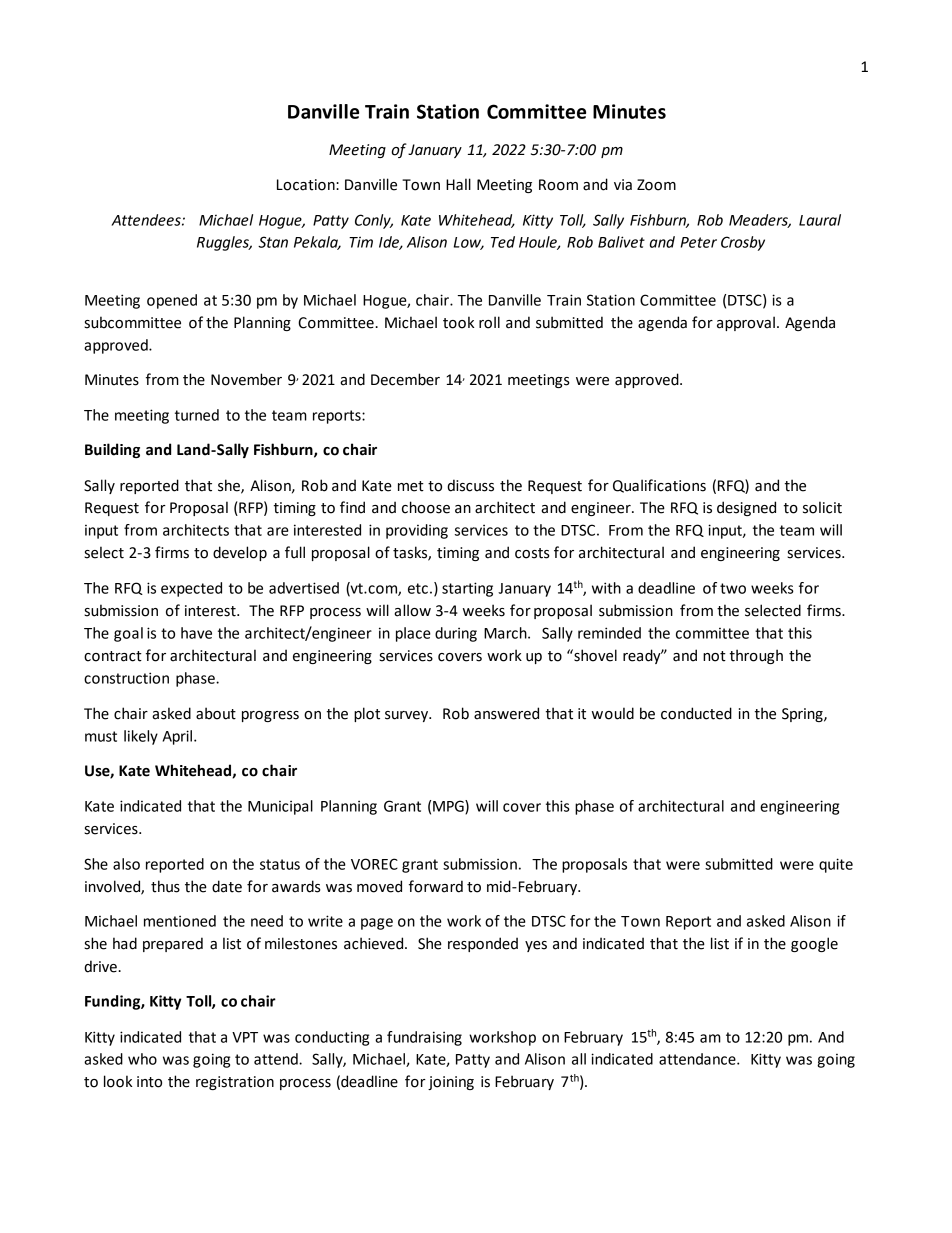  Describe the element at coordinates (142, 1059) in the screenshot. I see `who` at that location.
